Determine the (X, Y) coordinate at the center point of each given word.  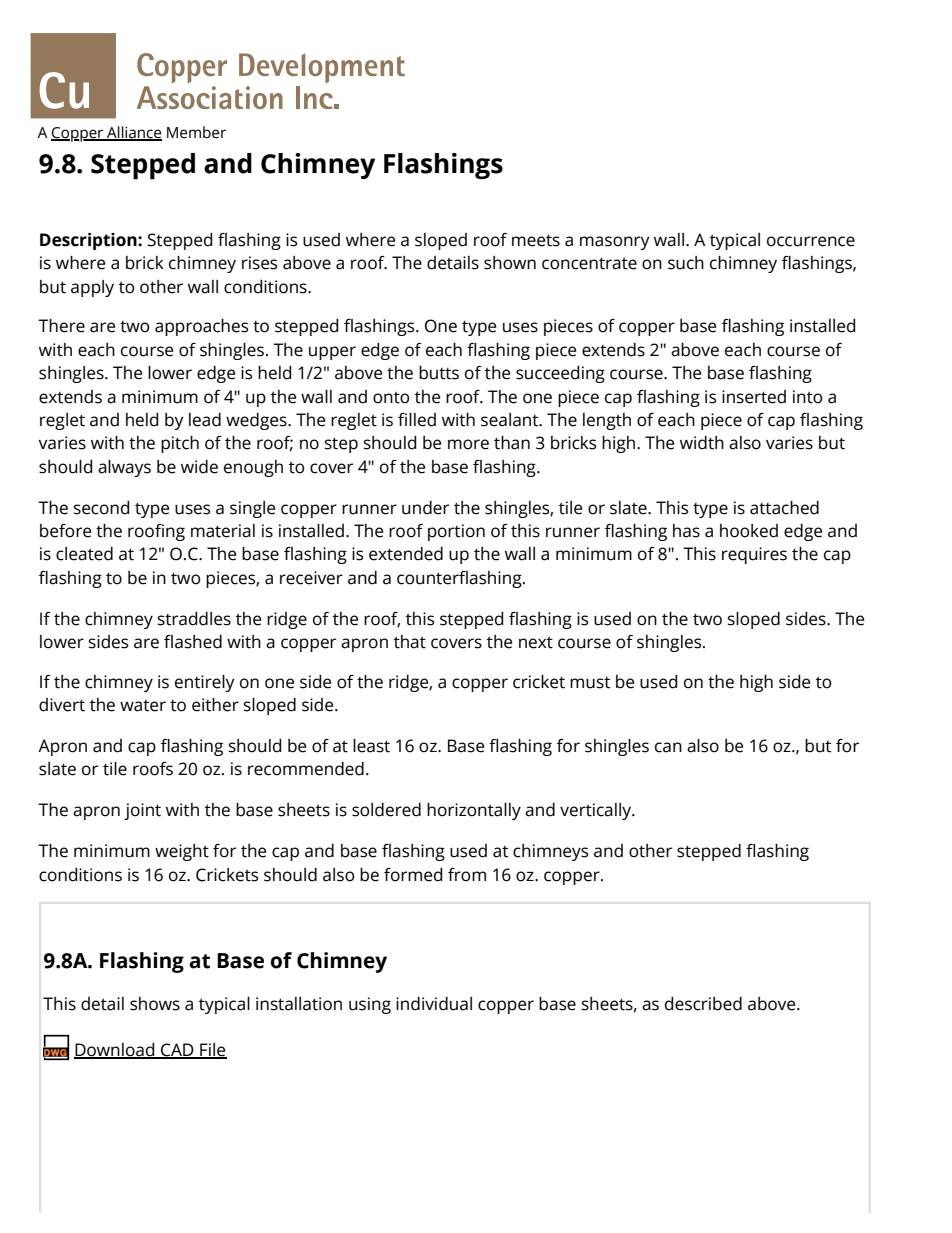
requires (754, 555)
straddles (194, 619)
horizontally (474, 811)
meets (536, 240)
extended (406, 554)
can (668, 747)
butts (439, 373)
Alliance (133, 133)
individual (434, 1004)
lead (205, 420)
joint (142, 811)
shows (155, 1004)
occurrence (811, 241)
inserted (754, 397)
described (703, 1004)
